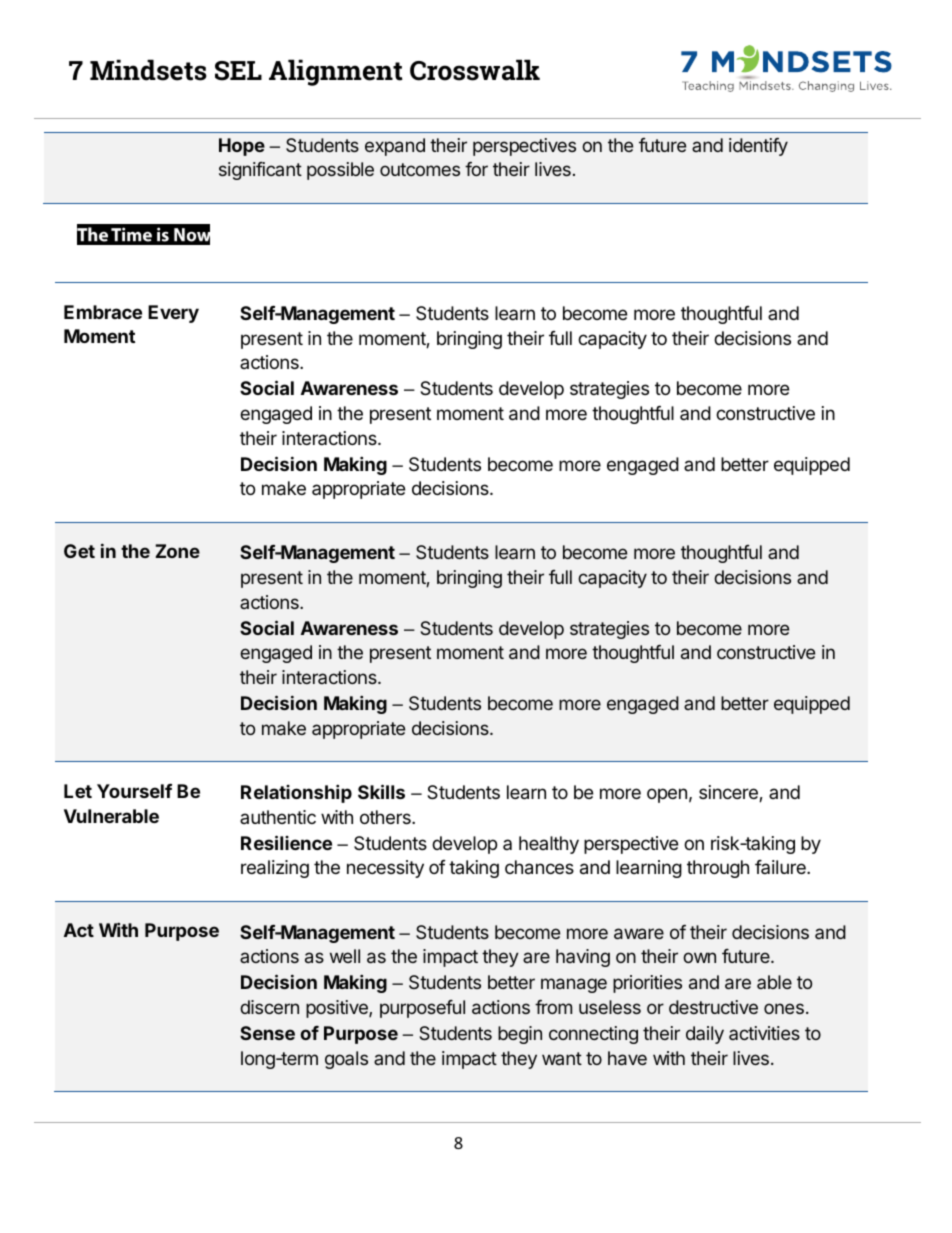  I want to click on Zone, so click(177, 551).
